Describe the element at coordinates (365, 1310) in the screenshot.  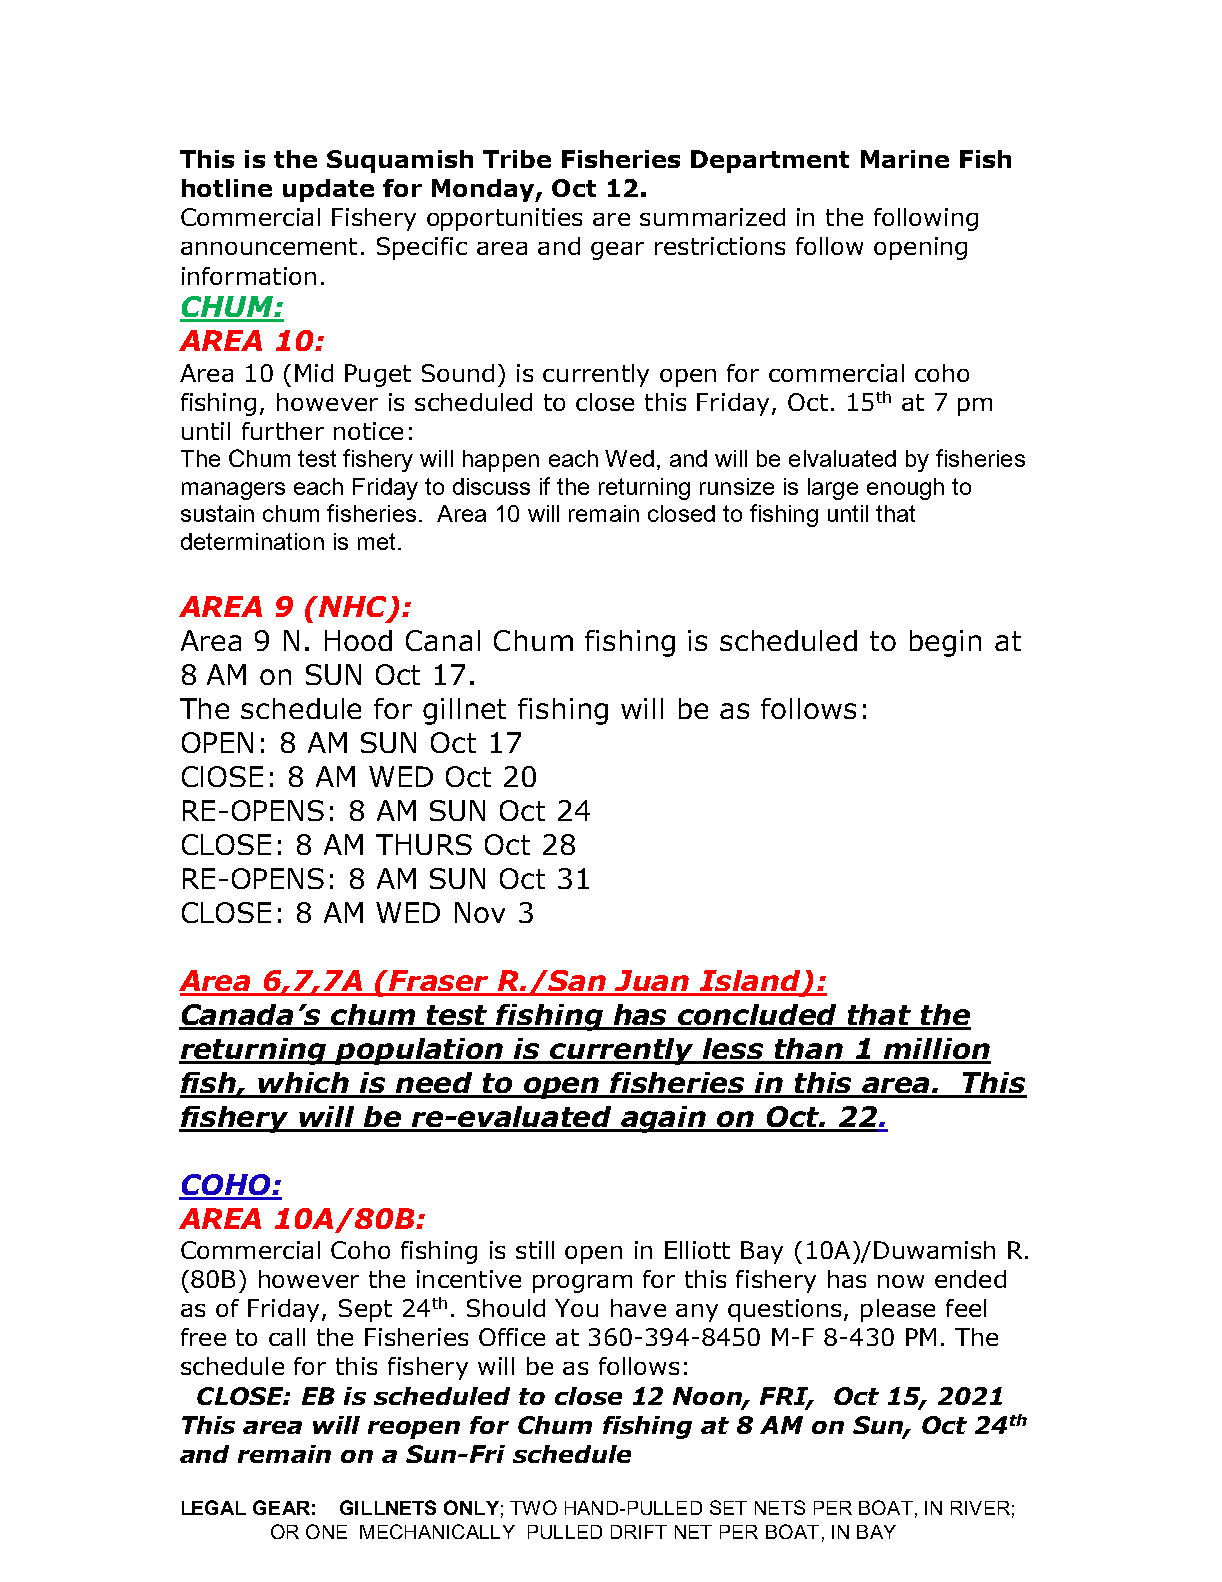
I see `Sept` at that location.
